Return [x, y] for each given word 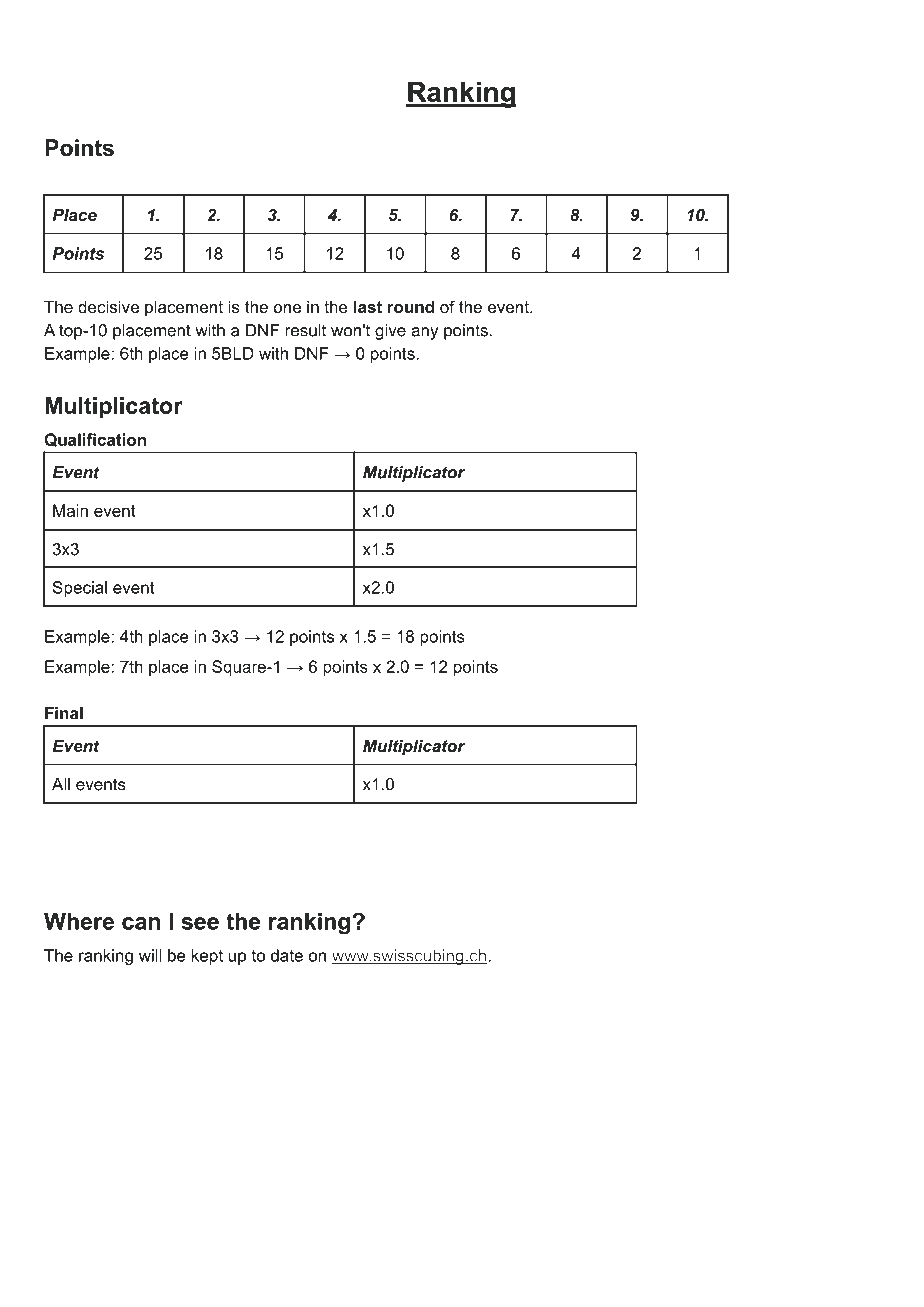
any [424, 333]
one [287, 308]
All [61, 784]
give [390, 332]
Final [64, 713]
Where [79, 921]
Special [80, 589]
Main [70, 510]
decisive [108, 306]
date [287, 955]
